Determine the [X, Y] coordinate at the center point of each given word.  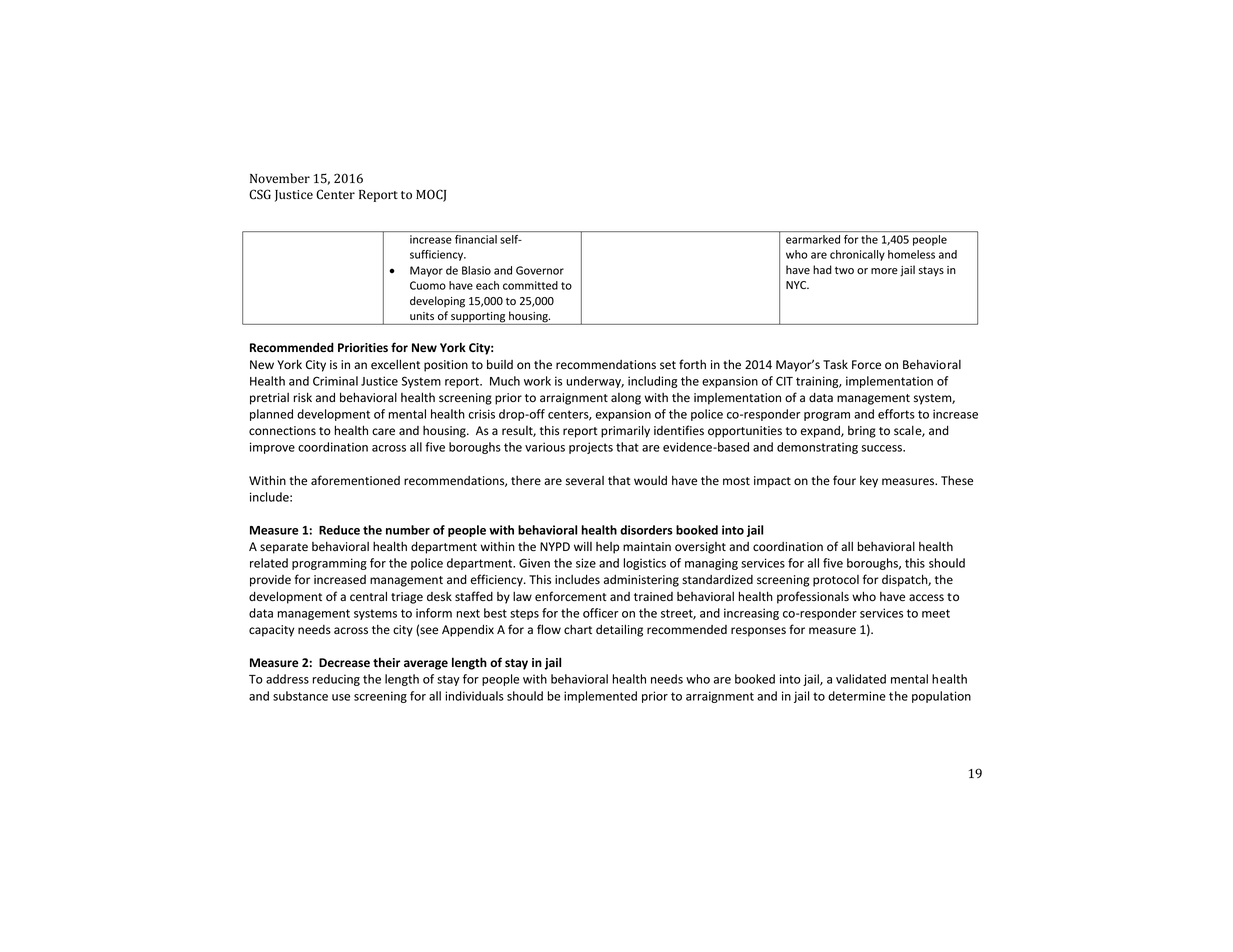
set [668, 365]
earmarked [813, 239]
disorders [646, 530]
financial [476, 239]
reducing [336, 680]
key [869, 482]
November [280, 178]
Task [835, 364]
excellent [395, 364]
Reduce [339, 530]
